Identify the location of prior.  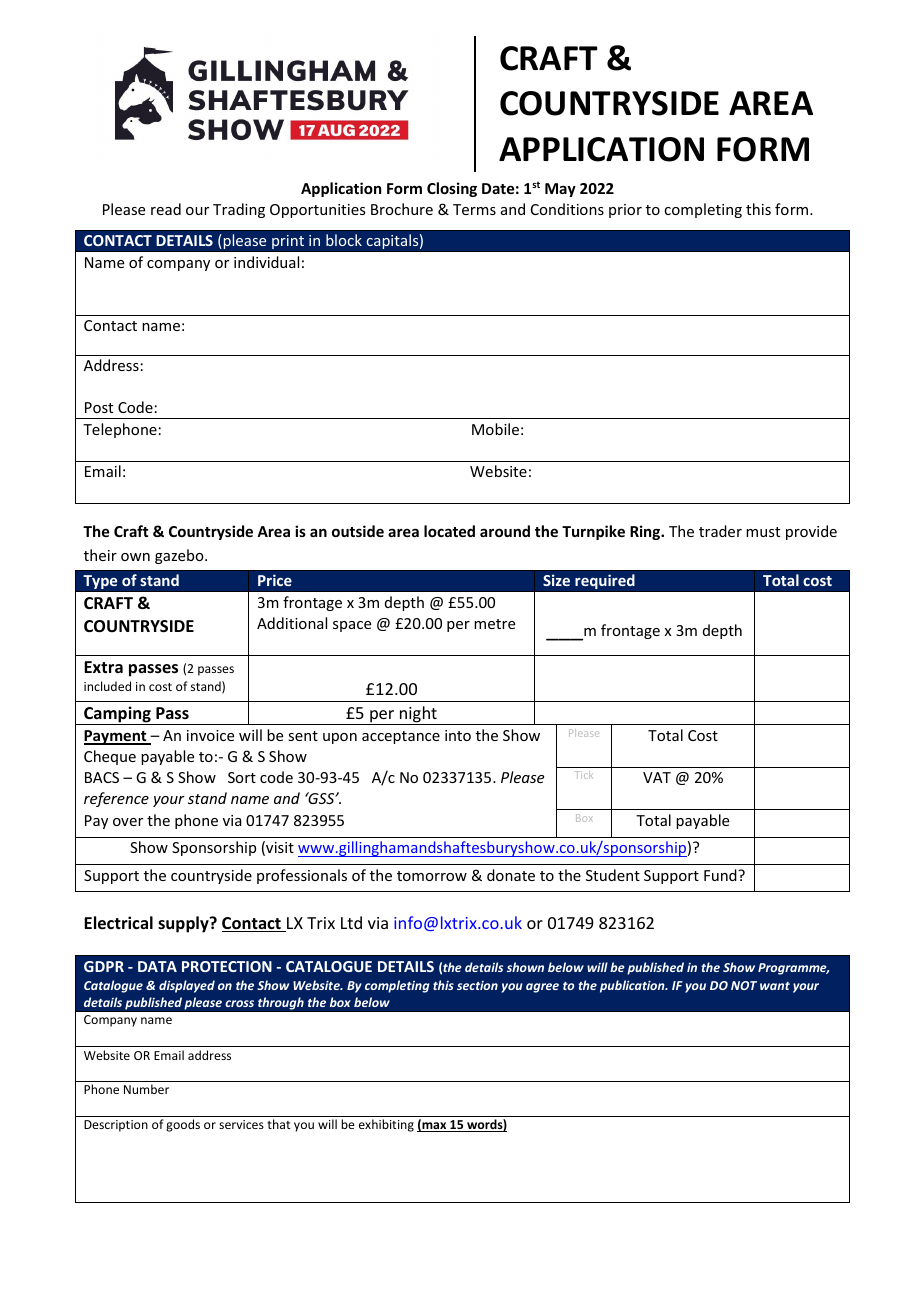
(625, 211).
